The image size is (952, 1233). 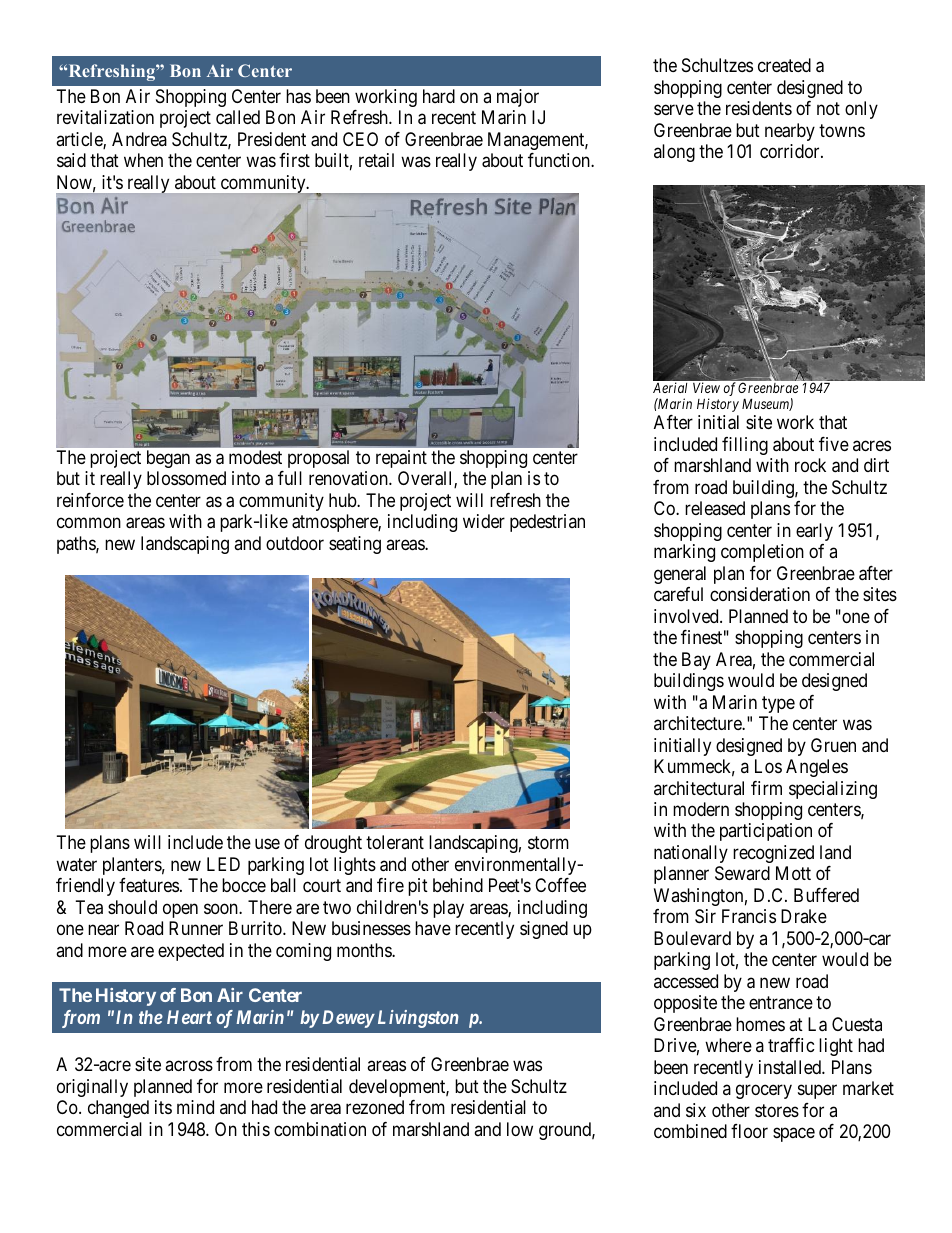 I want to click on water, so click(x=76, y=864).
